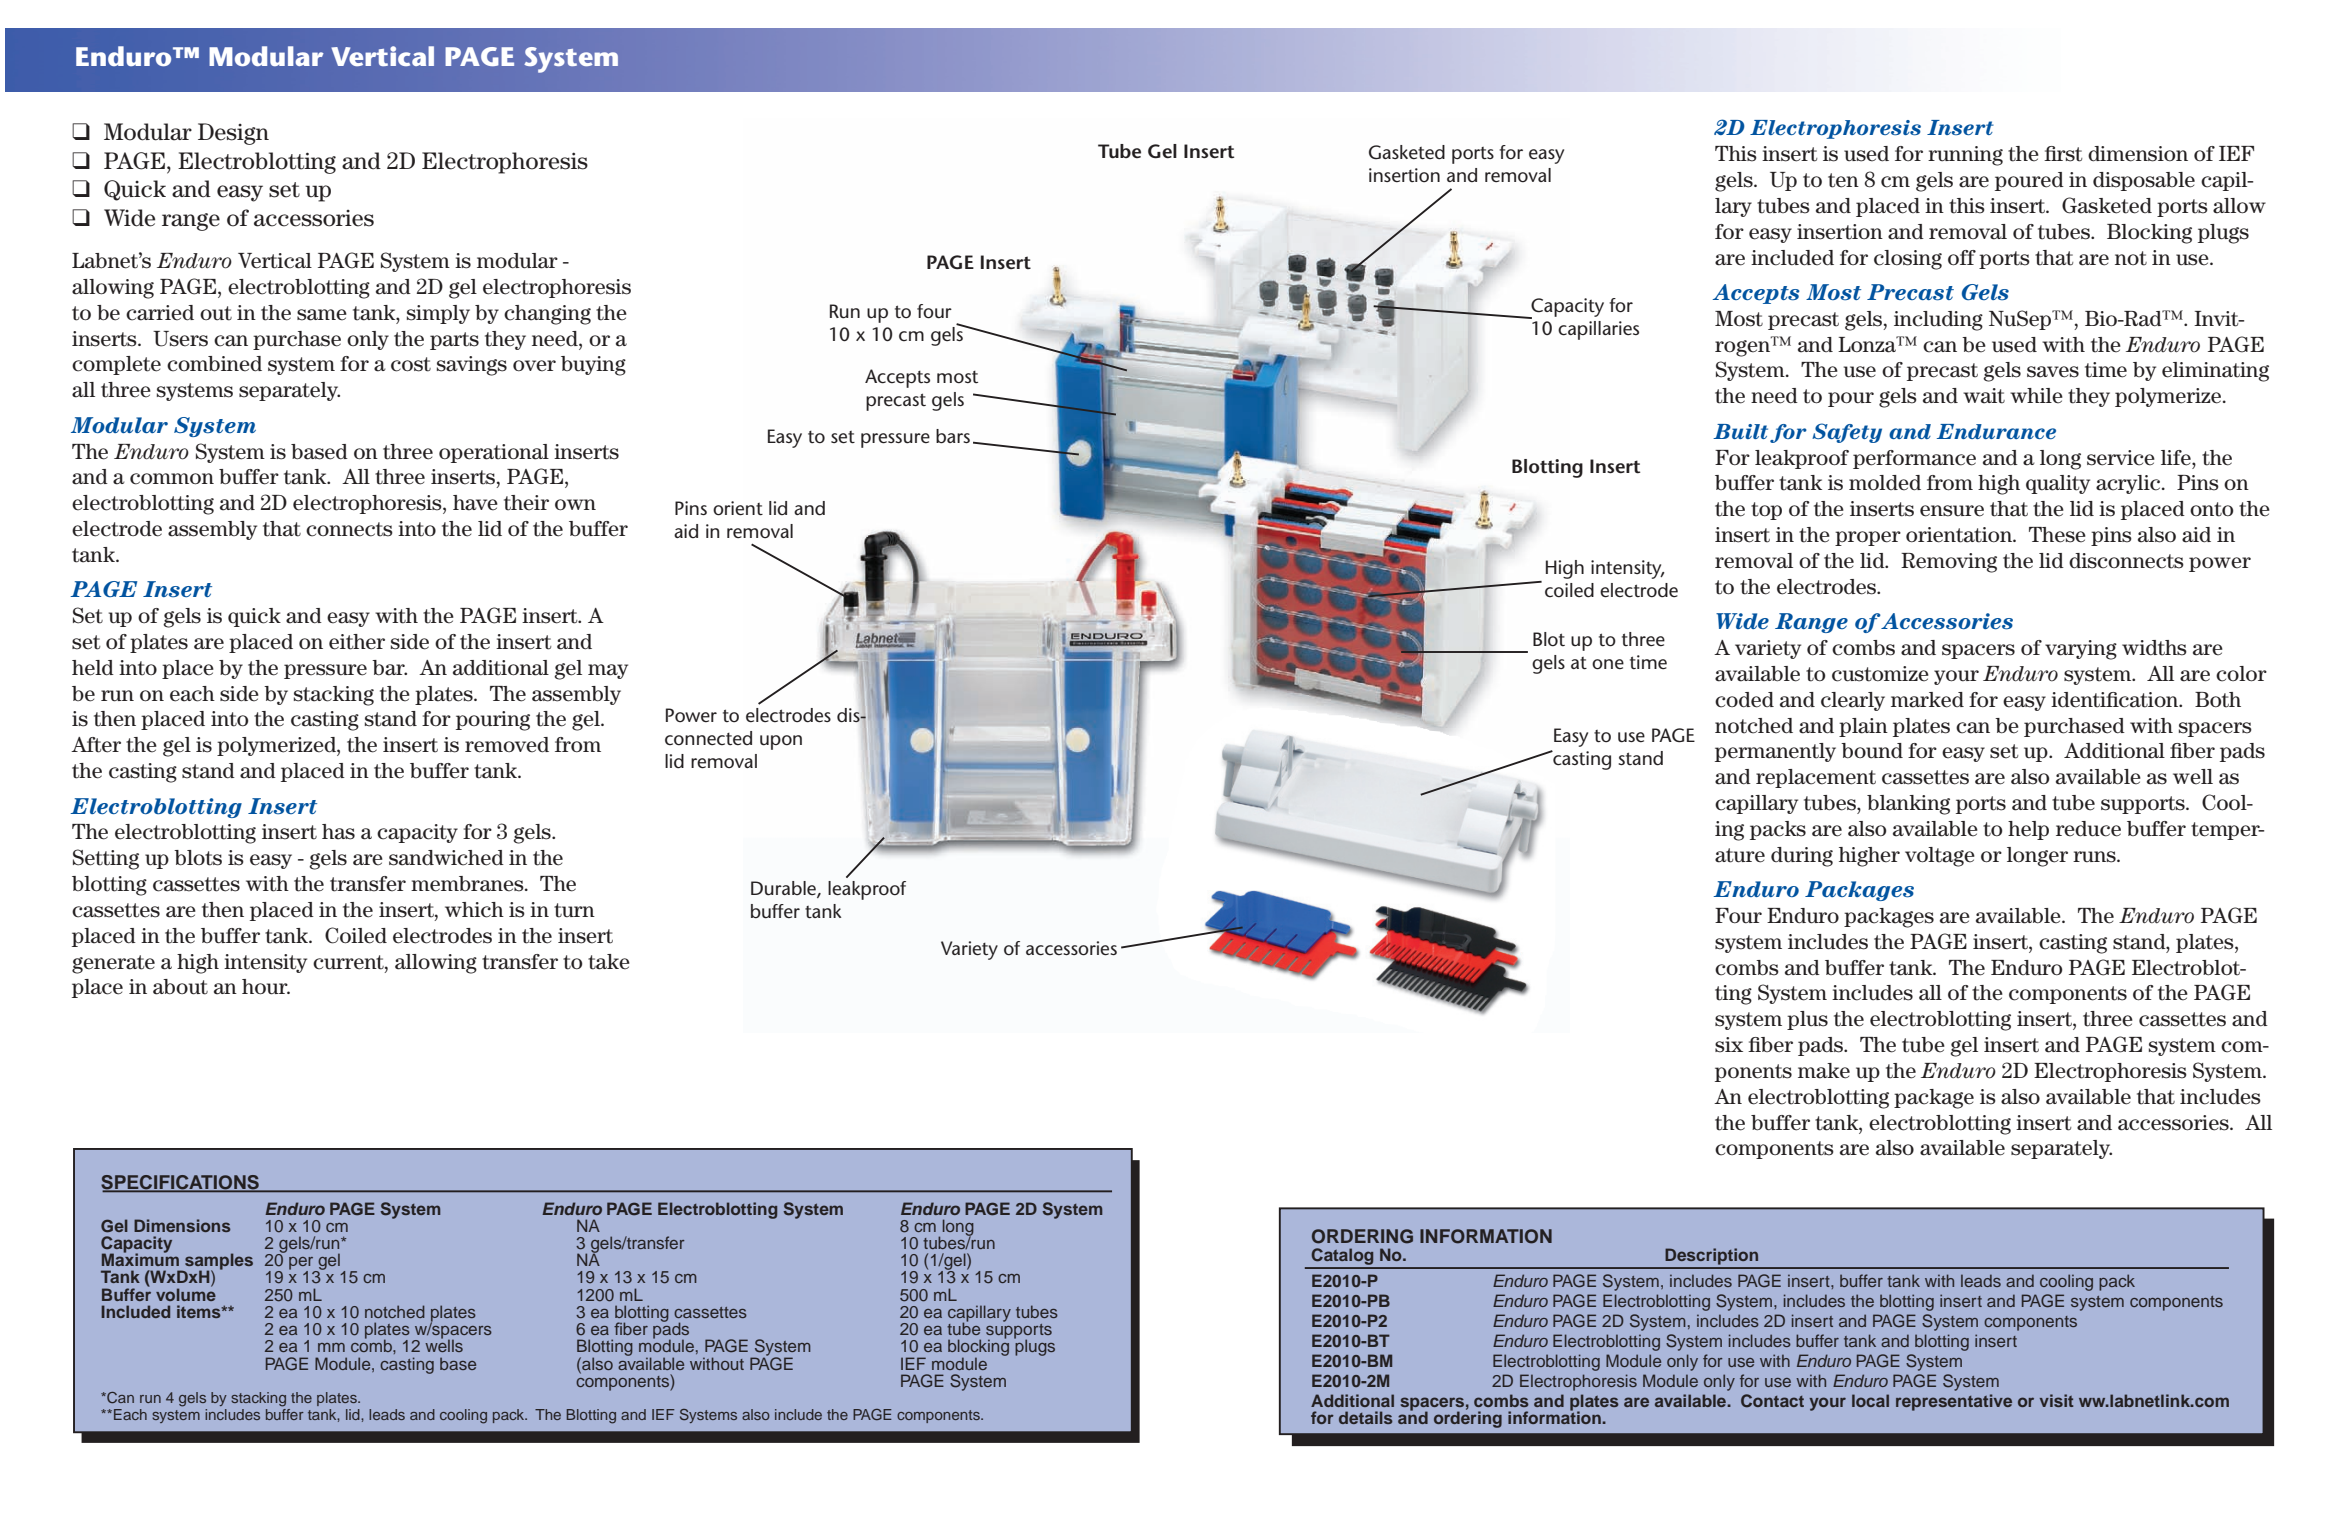  I want to click on Design, so click(233, 134).
